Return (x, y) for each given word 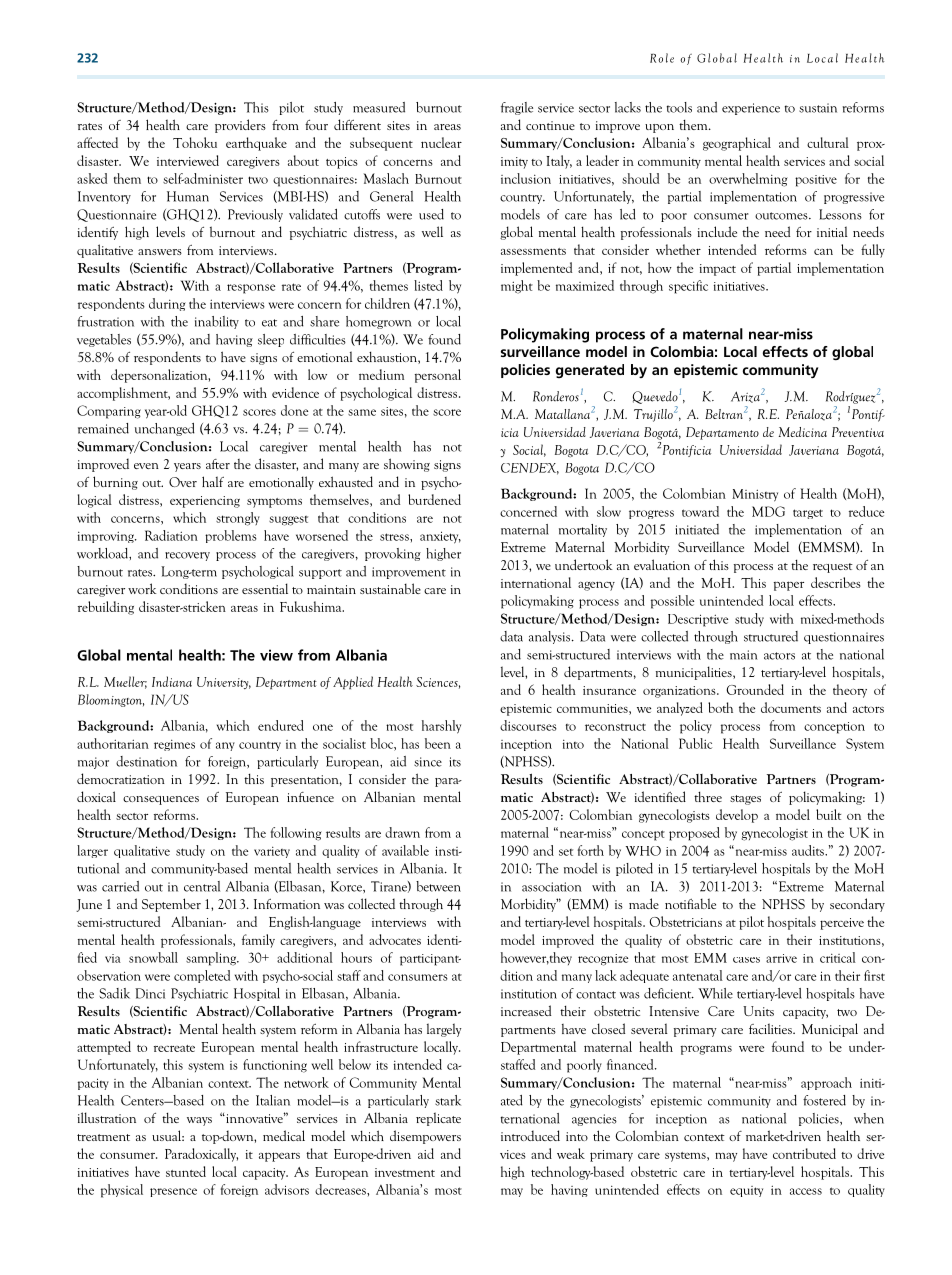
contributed (804, 1153)
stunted (186, 1171)
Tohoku (195, 142)
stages (745, 800)
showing (407, 465)
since (428, 762)
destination (146, 761)
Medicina (803, 432)
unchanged (165, 429)
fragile (517, 108)
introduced (530, 1135)
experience (751, 109)
